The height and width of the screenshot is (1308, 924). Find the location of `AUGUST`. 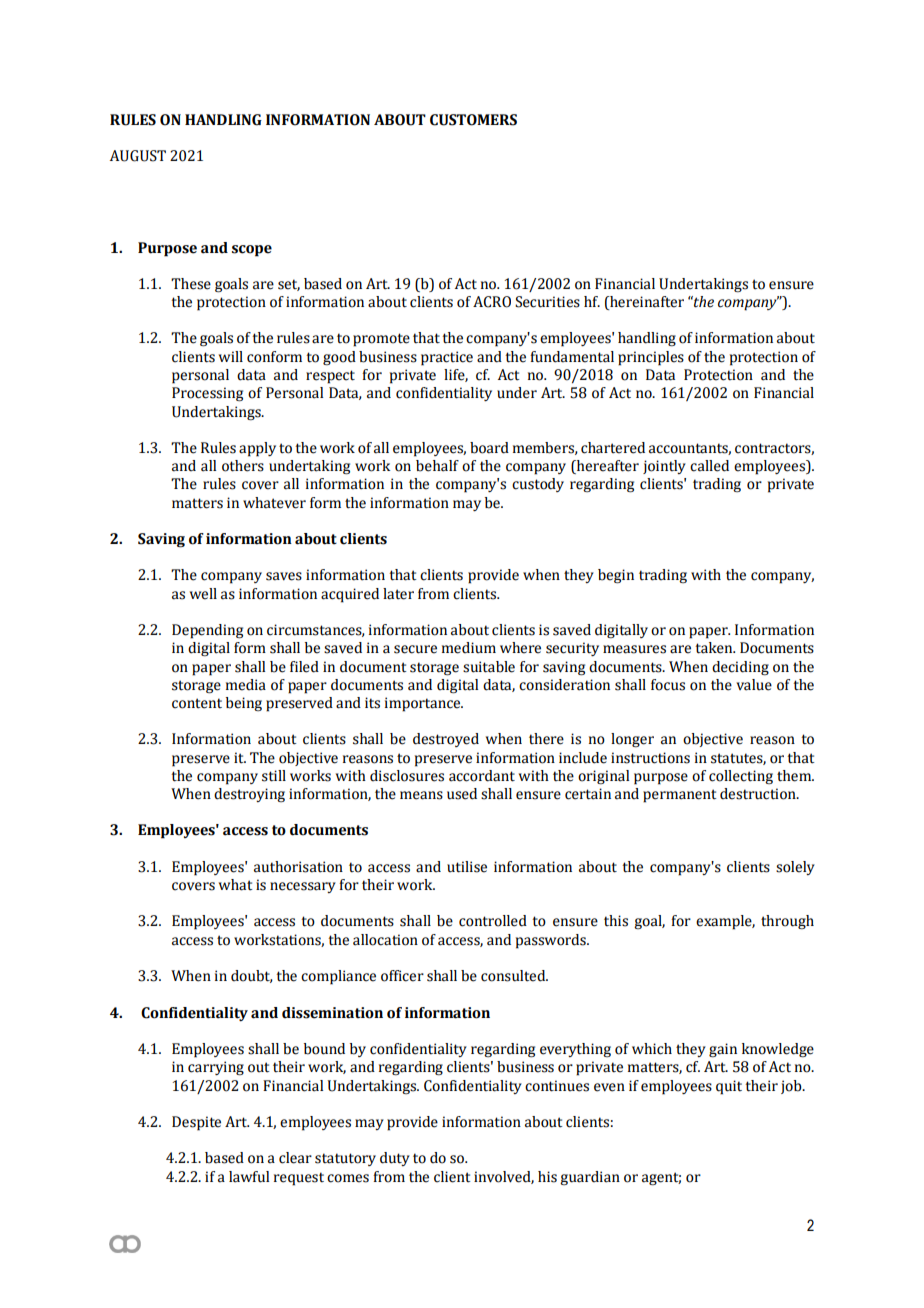

AUGUST is located at coordinates (138, 156).
